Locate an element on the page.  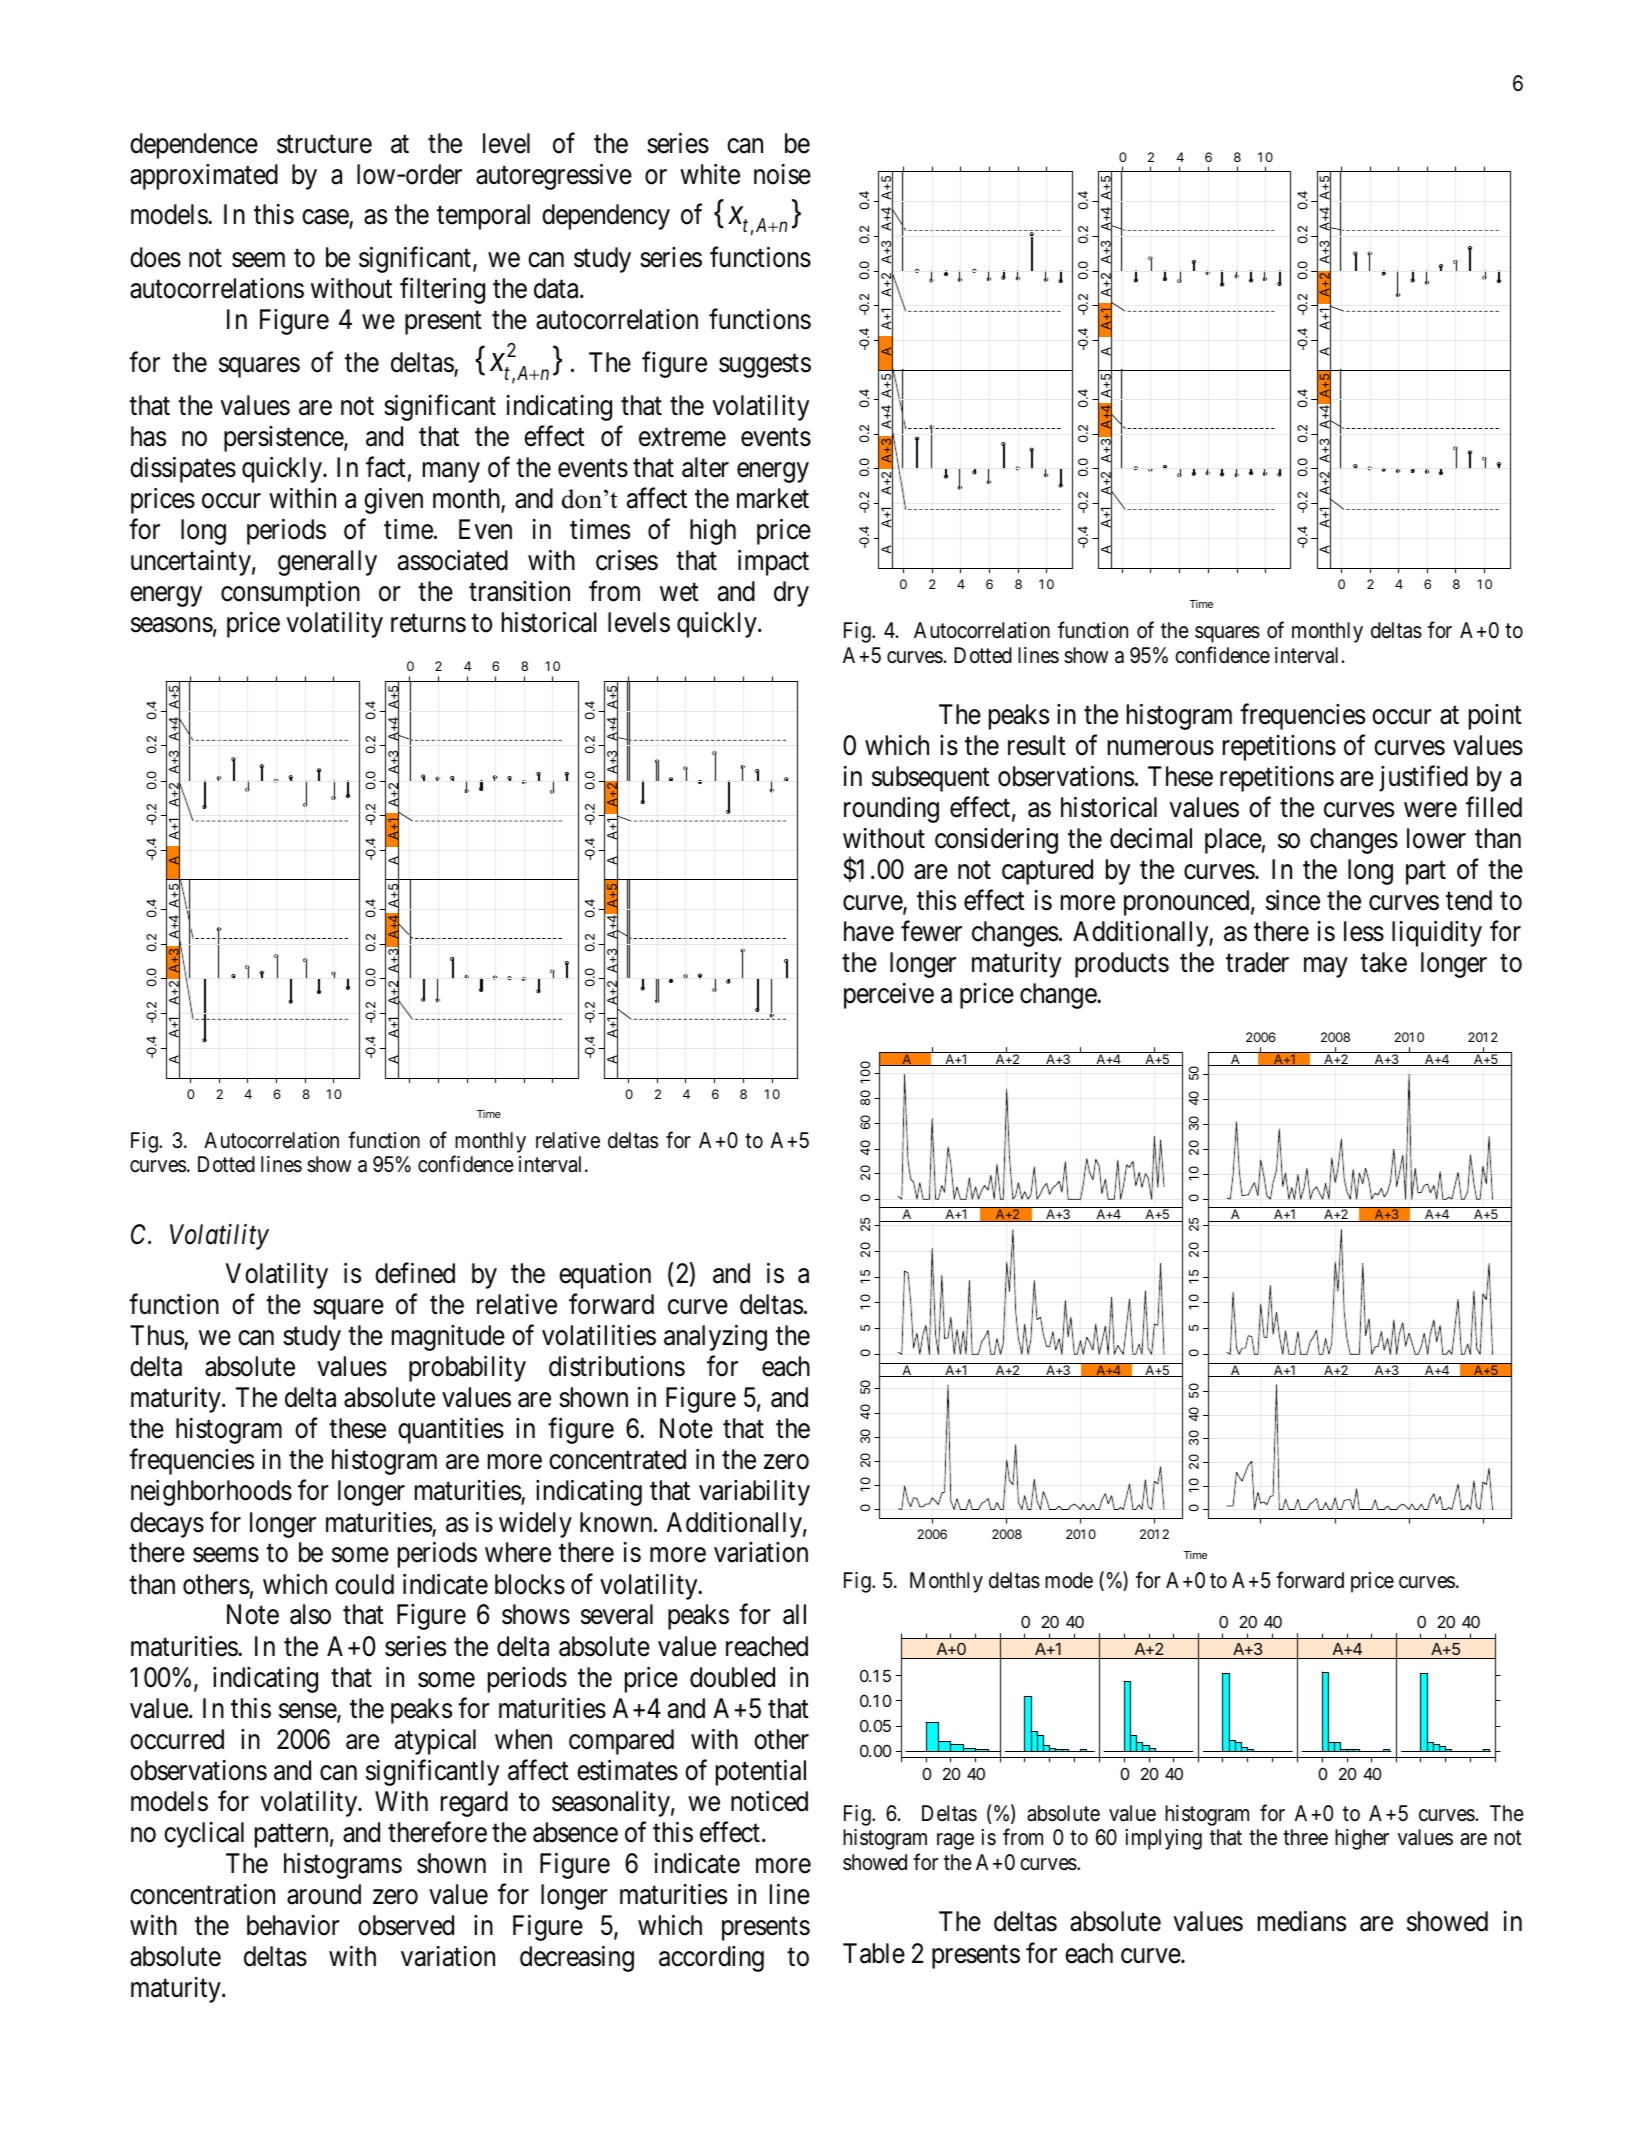
around is located at coordinates (324, 1894).
